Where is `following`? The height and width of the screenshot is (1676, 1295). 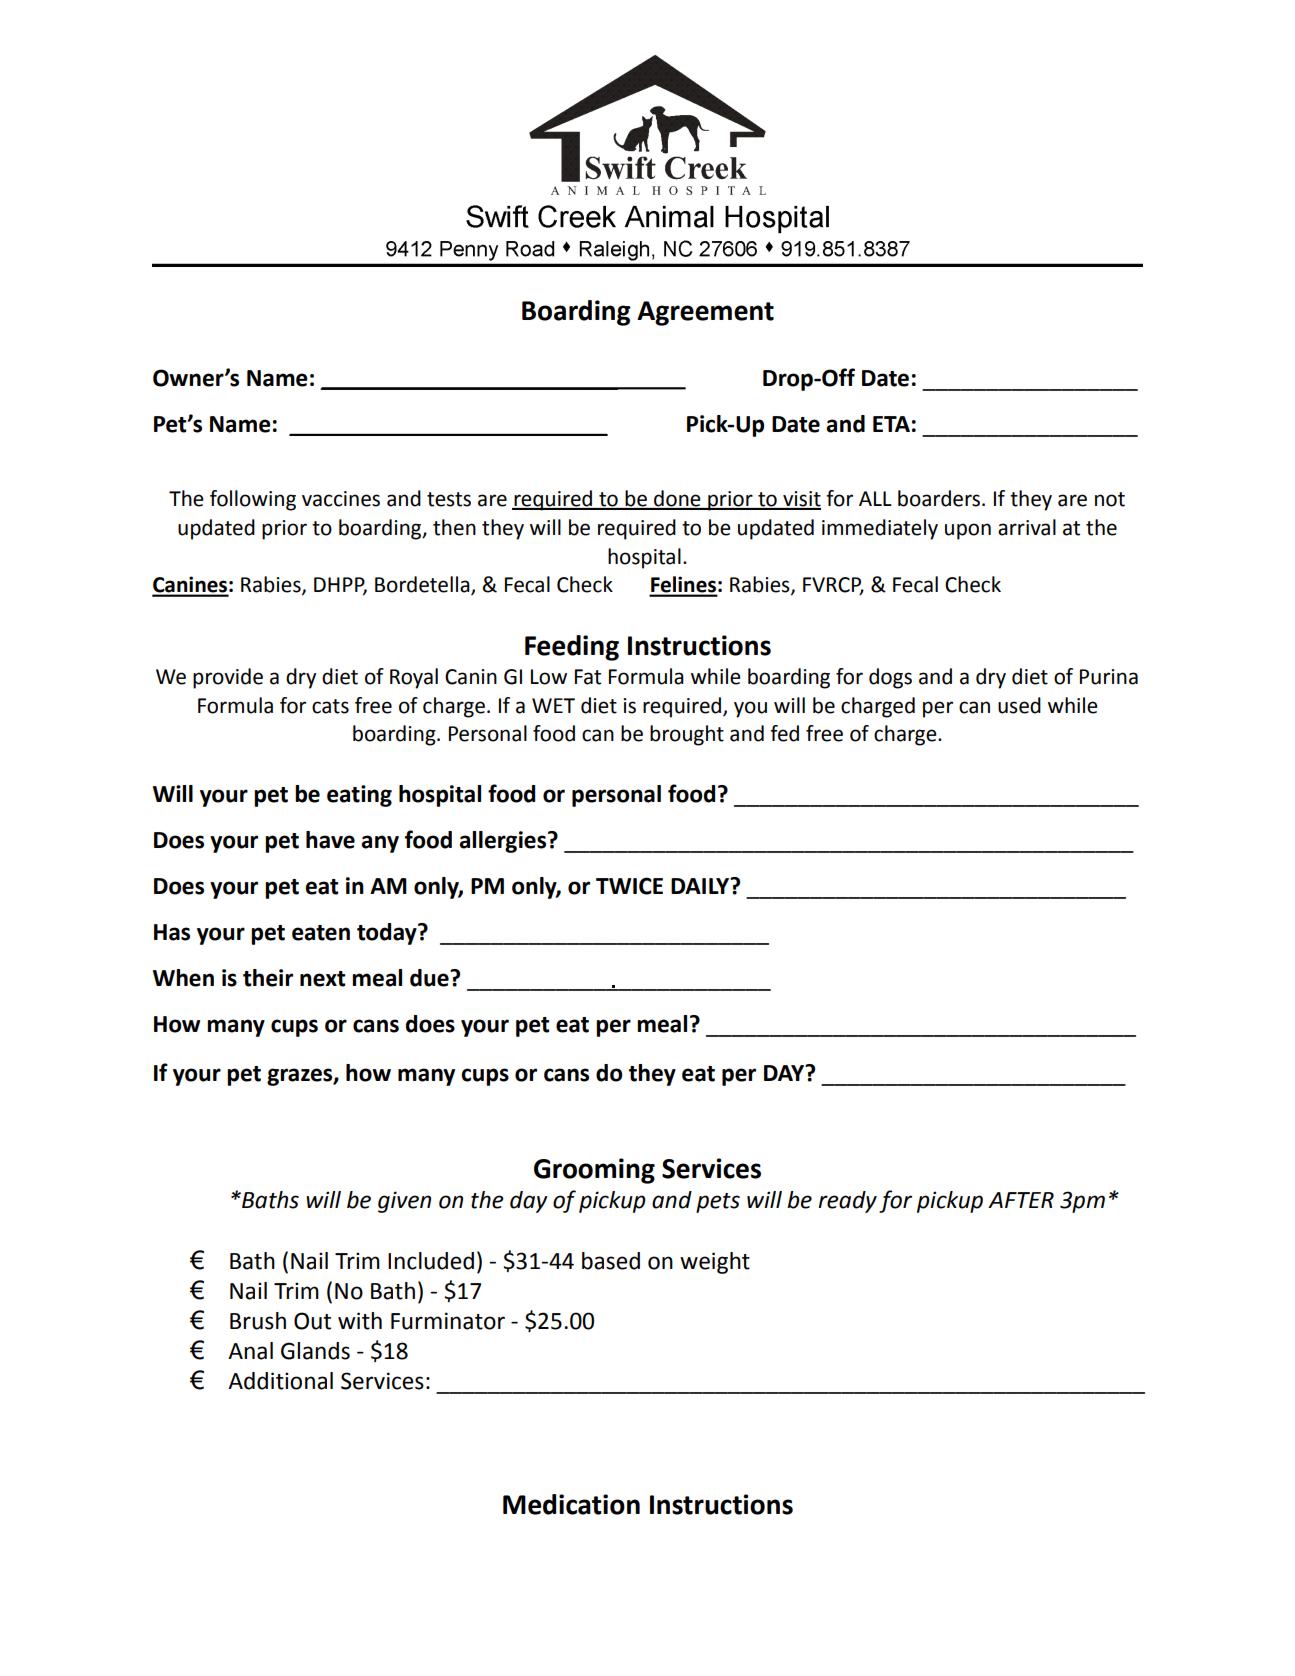 following is located at coordinates (253, 500).
